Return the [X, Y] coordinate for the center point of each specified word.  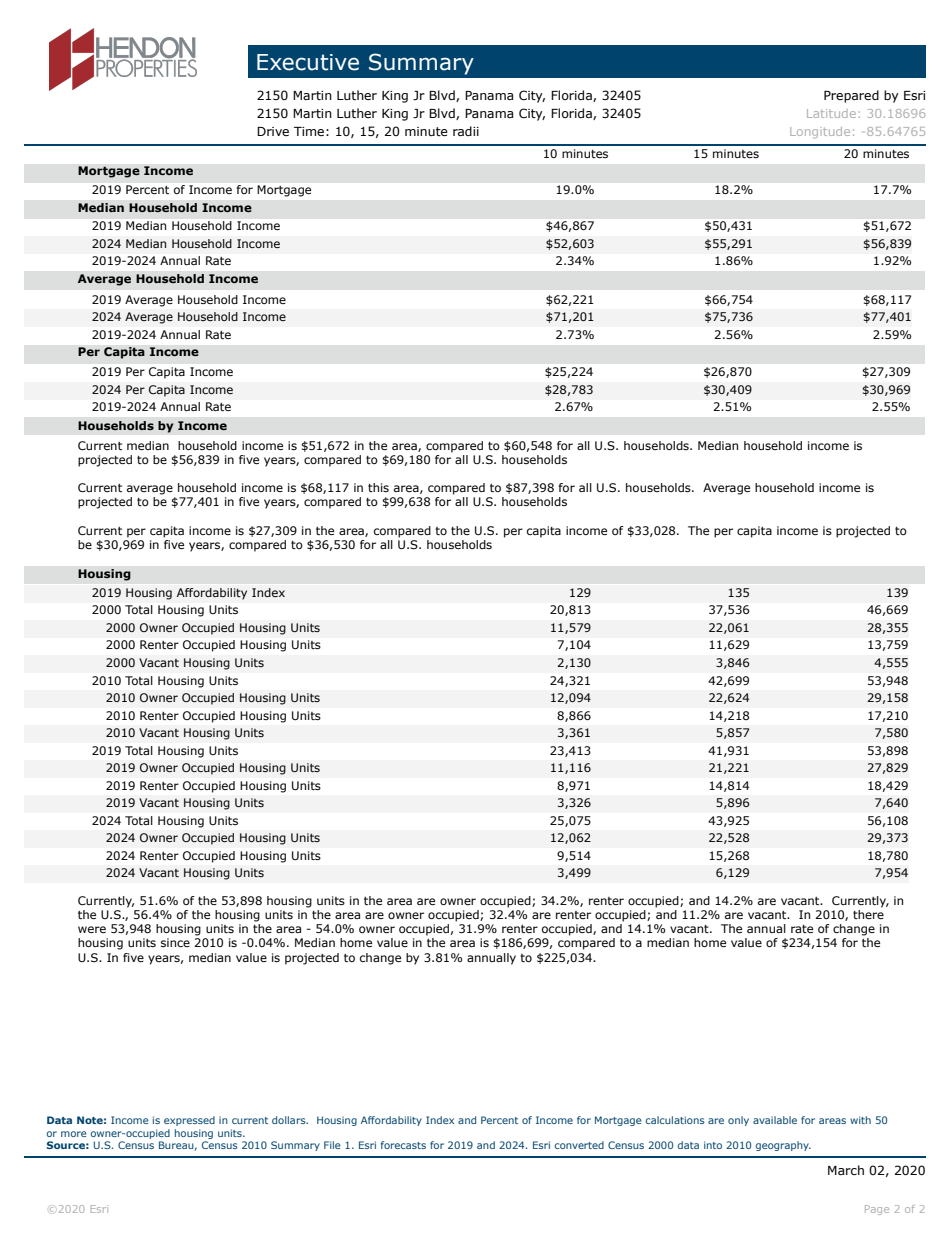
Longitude [820, 132]
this [378, 487]
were [92, 929]
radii [466, 131]
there [868, 914]
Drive [273, 131]
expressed [189, 1121]
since [175, 942]
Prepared [851, 96]
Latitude [831, 113]
